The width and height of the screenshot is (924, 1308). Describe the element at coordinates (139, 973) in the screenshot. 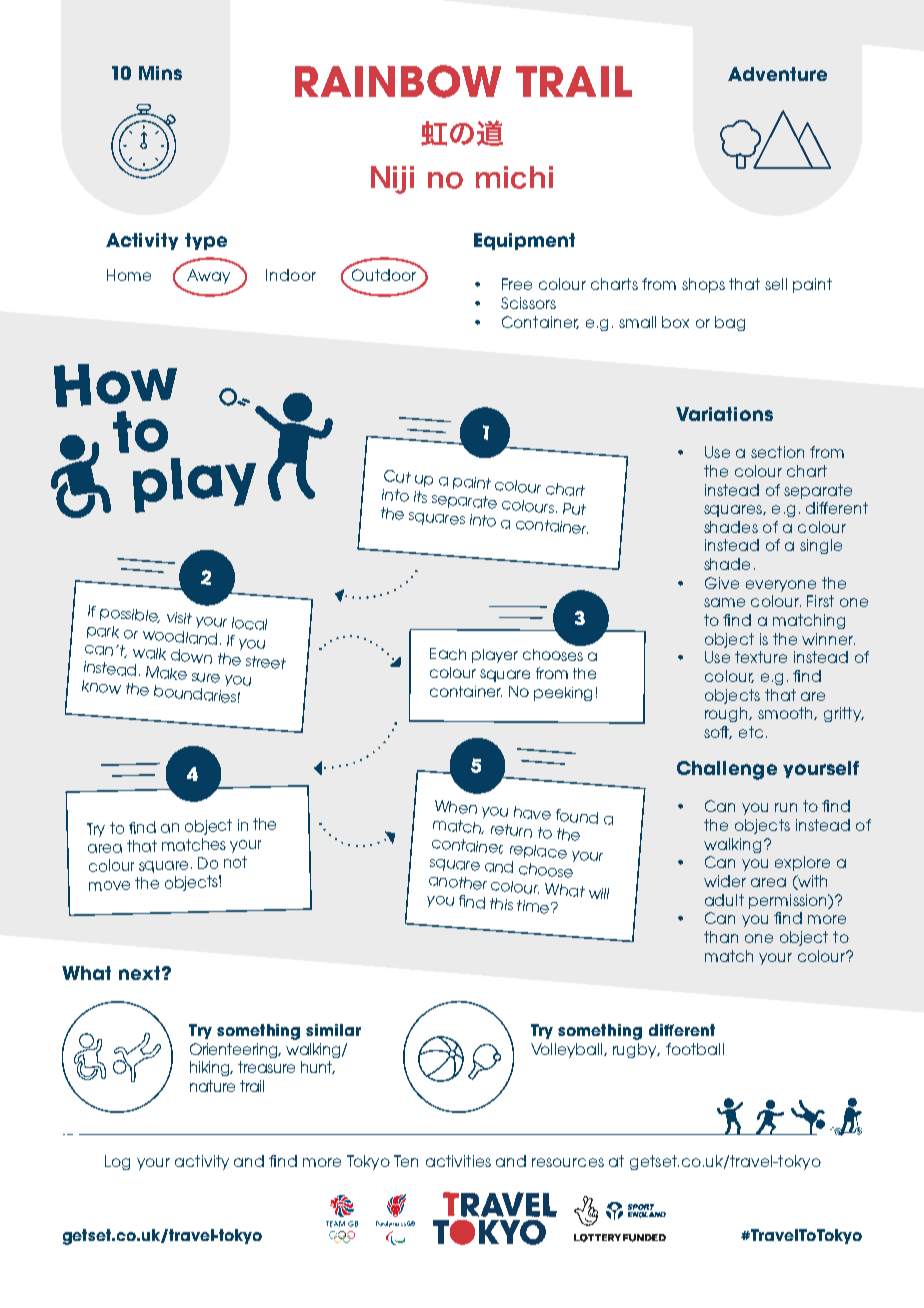

I see `next` at that location.
